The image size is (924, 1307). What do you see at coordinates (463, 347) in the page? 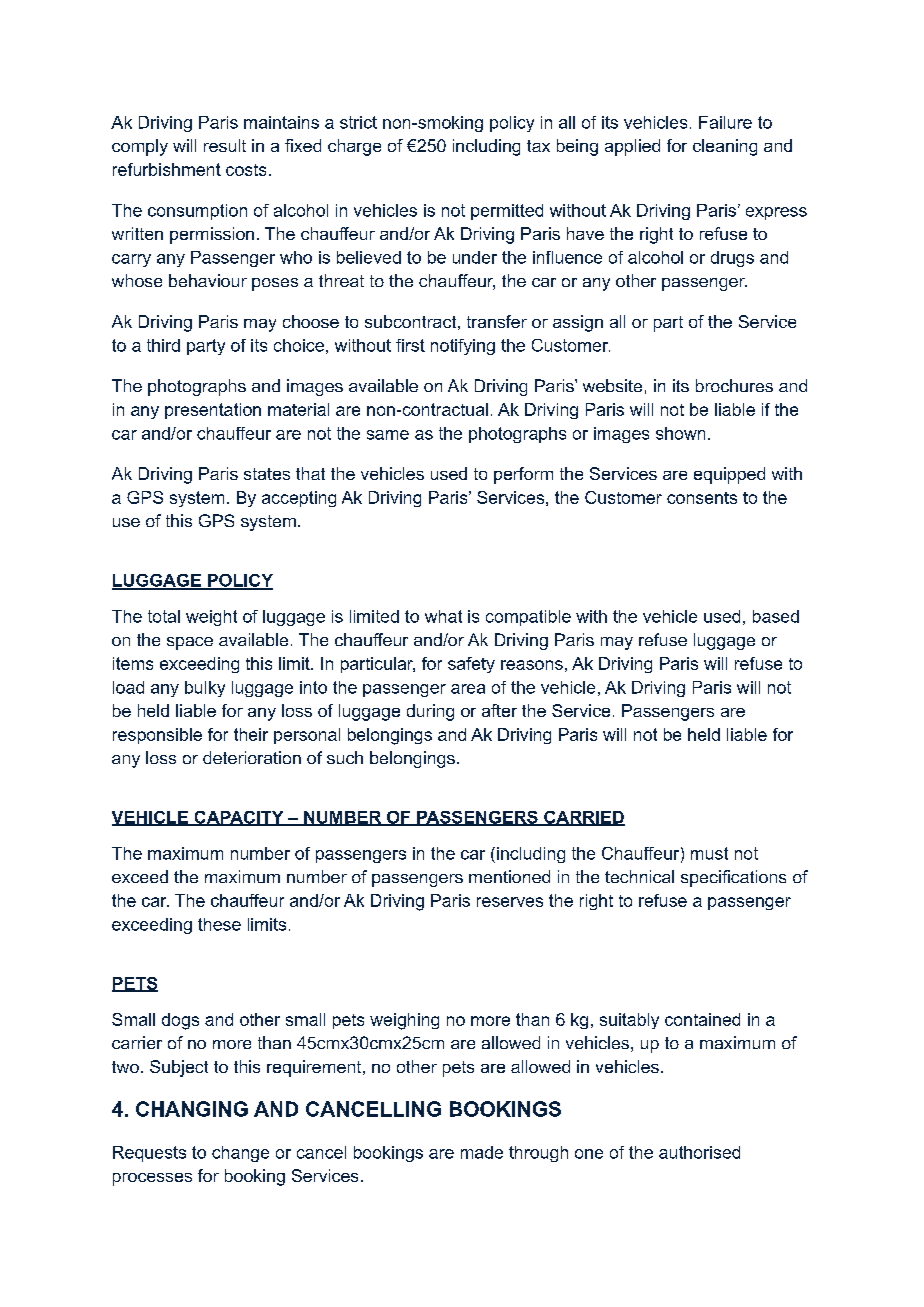
I see `notifying` at bounding box center [463, 347].
